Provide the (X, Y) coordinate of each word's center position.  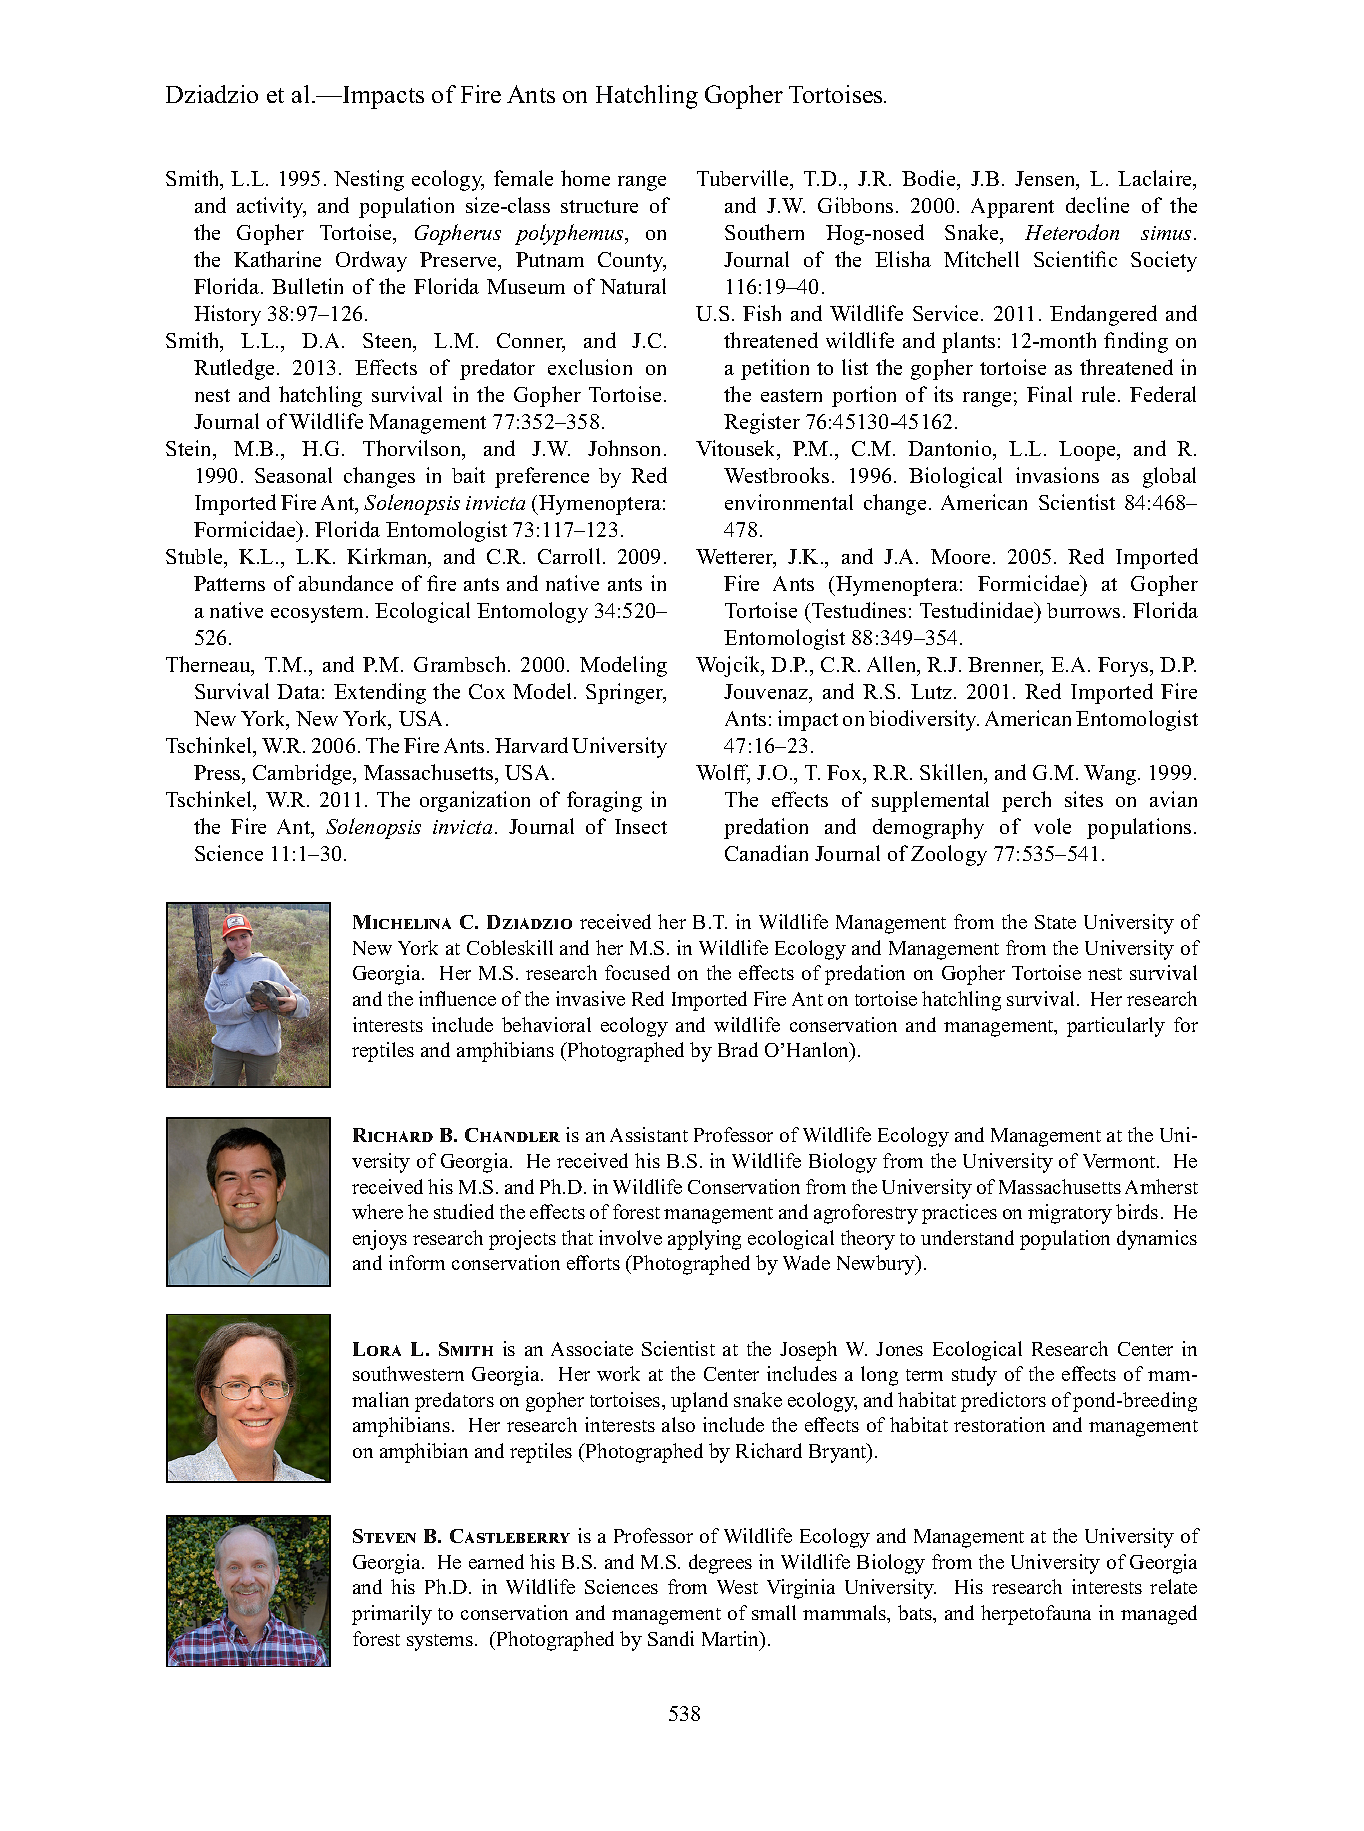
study (974, 1376)
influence (457, 998)
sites (1084, 799)
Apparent (1012, 208)
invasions (1057, 475)
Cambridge (304, 774)
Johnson (626, 448)
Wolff (723, 773)
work (618, 1373)
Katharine (277, 259)
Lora (377, 1349)
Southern (764, 232)
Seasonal (293, 475)
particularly (1116, 1027)
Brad (738, 1049)
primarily (392, 1615)
